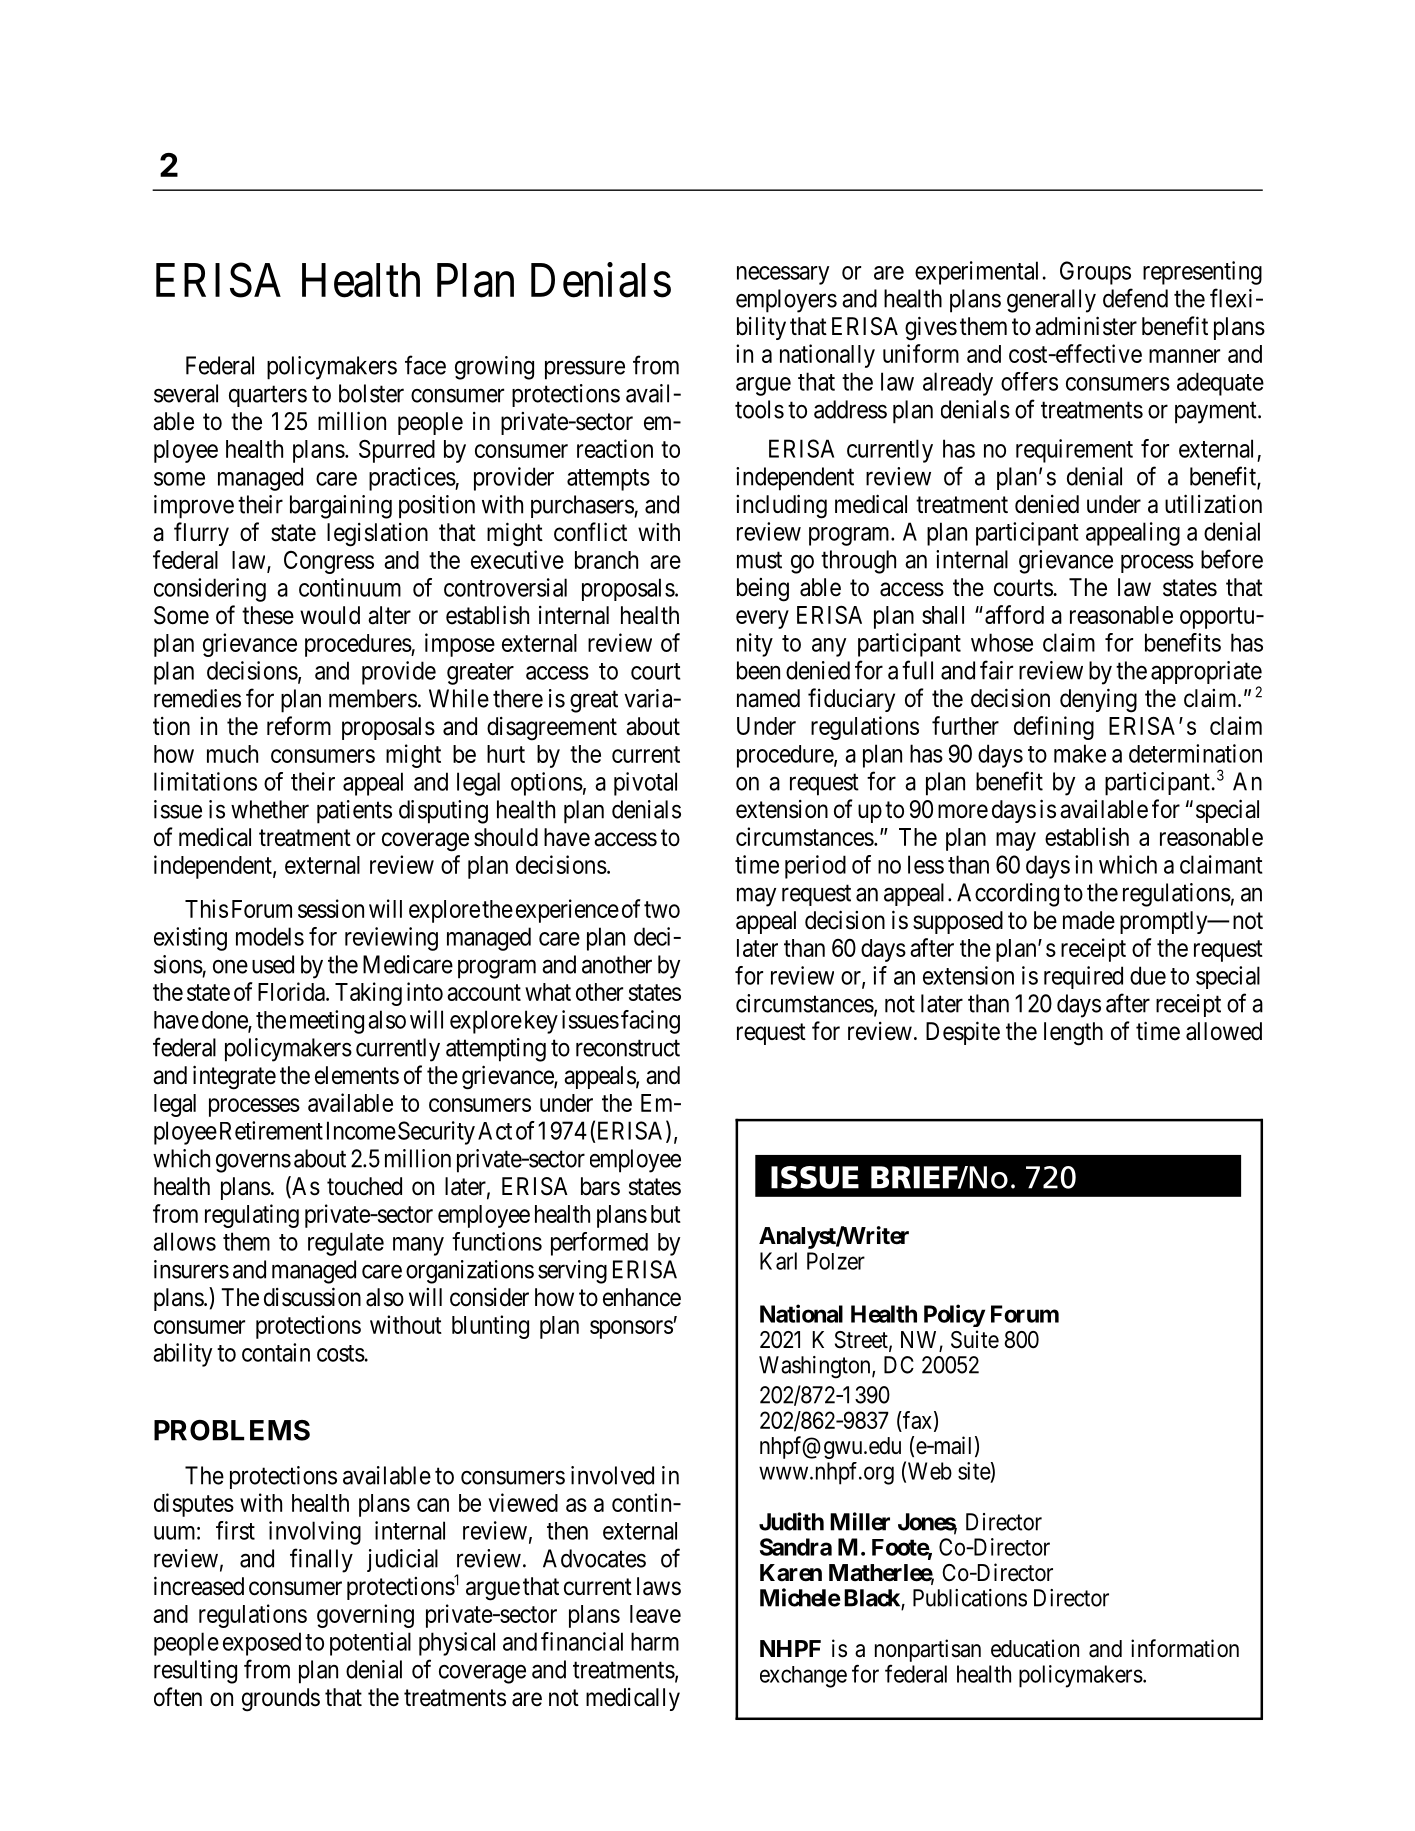 Image resolution: width=1415 pixels, height=1831 pixels. What do you see at coordinates (292, 991) in the screenshot?
I see `Florida` at bounding box center [292, 991].
